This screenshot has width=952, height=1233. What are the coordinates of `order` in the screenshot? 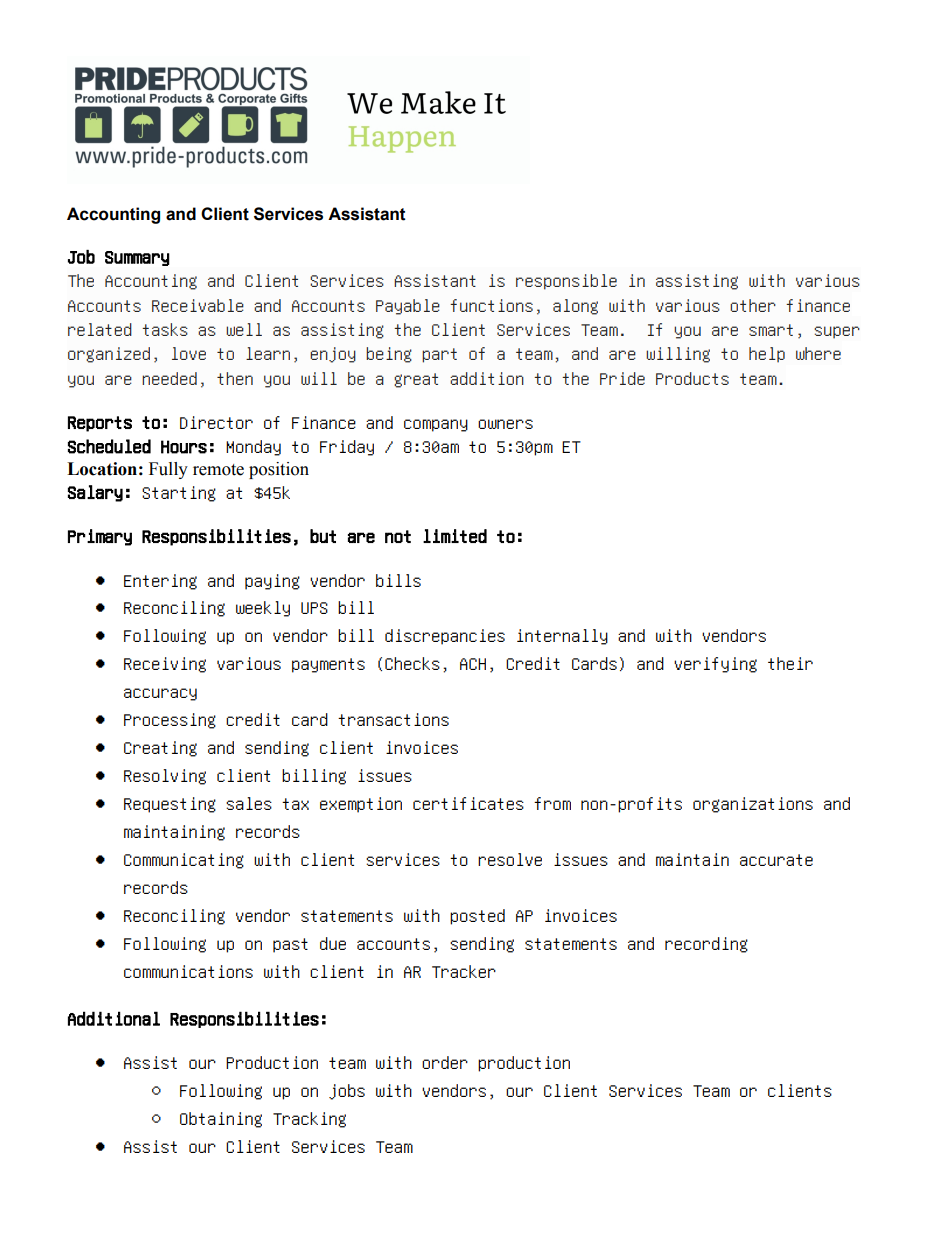 It's located at (445, 1062).
